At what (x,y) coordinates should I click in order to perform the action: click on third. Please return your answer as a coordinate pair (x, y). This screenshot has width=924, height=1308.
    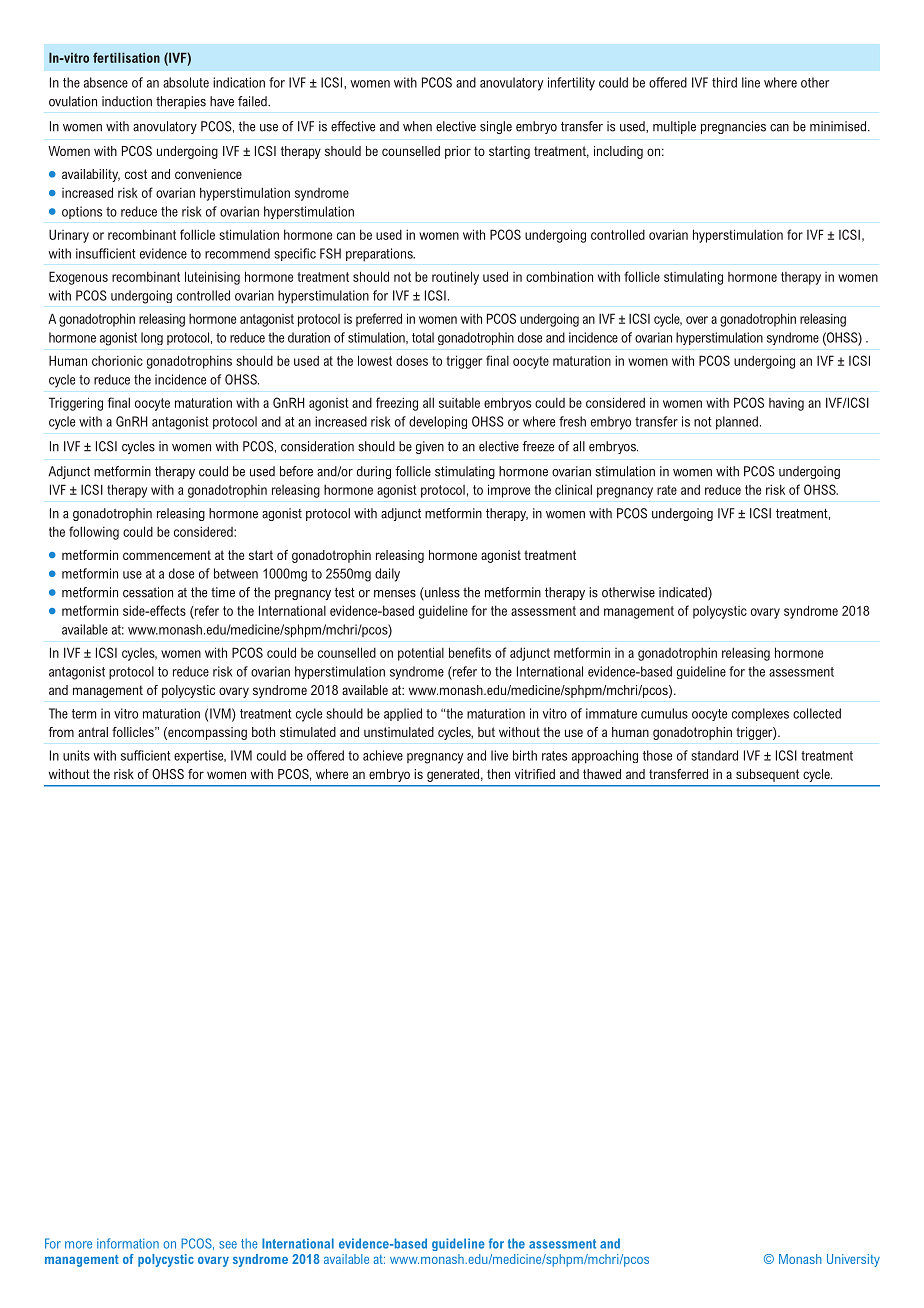
    Looking at the image, I should click on (724, 82).
